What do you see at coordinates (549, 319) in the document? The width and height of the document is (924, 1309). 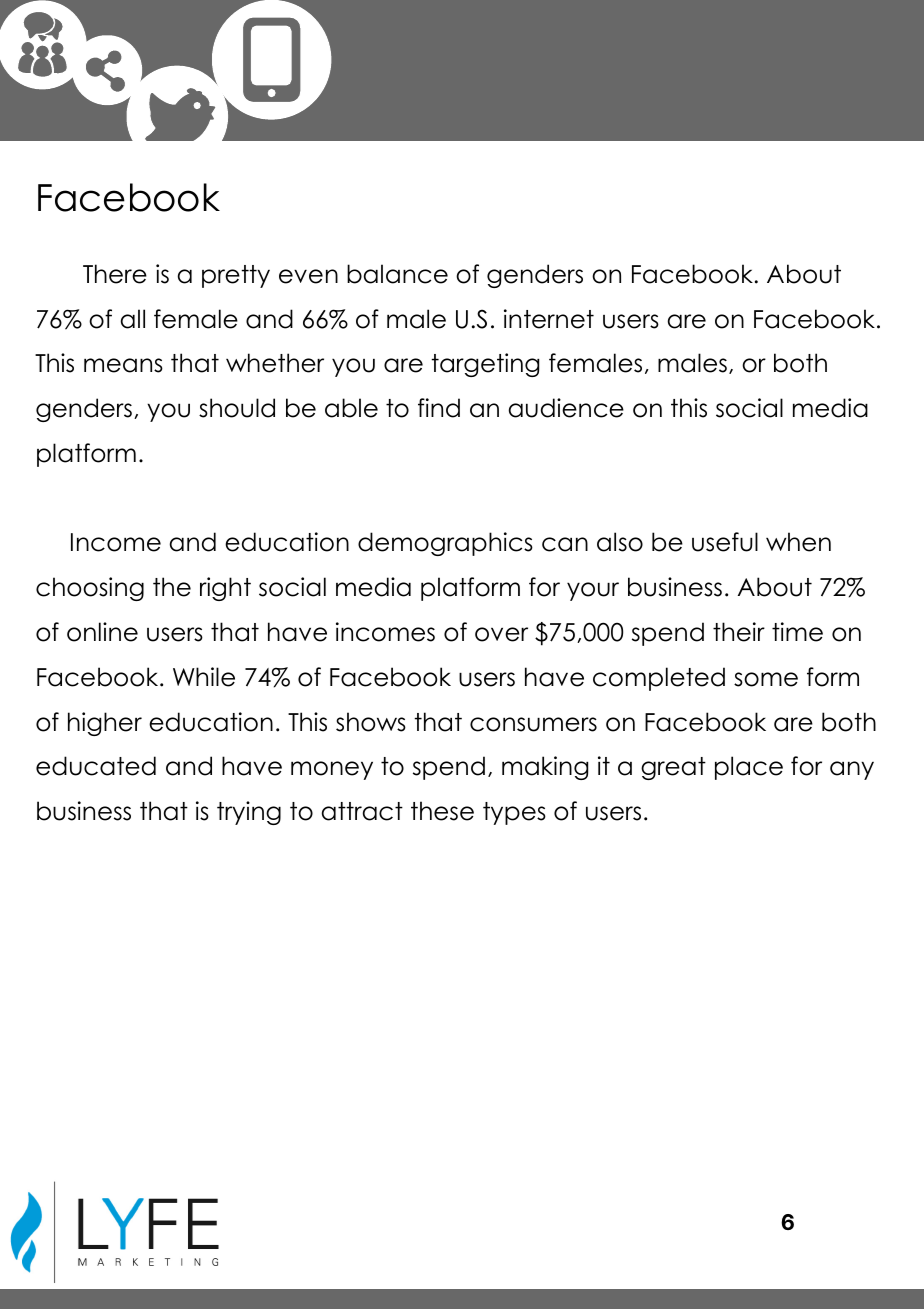 I see `internet` at bounding box center [549, 319].
